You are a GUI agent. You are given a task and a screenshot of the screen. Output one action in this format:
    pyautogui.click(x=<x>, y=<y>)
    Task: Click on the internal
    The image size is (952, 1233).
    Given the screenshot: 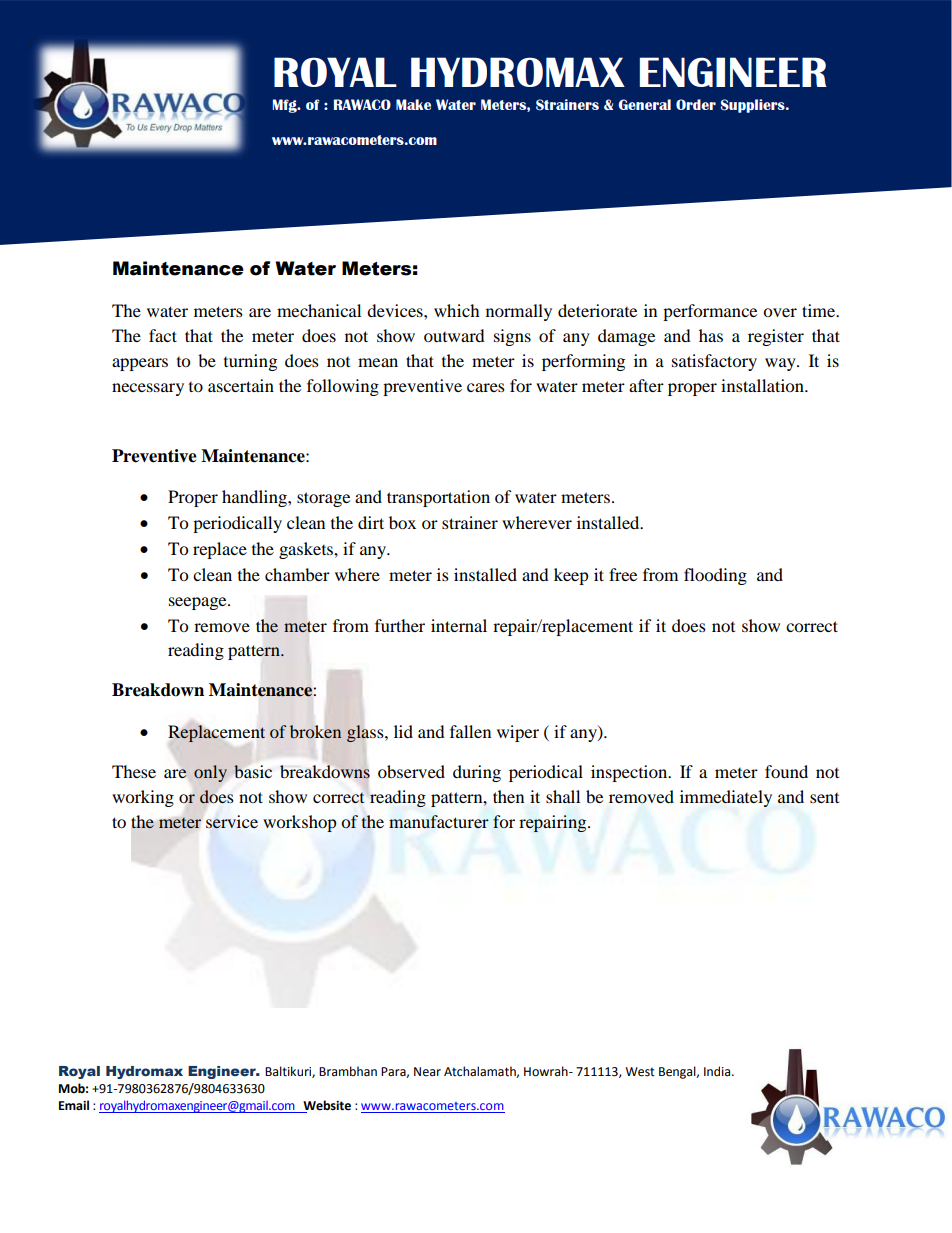 What is the action you would take?
    pyautogui.click(x=459, y=625)
